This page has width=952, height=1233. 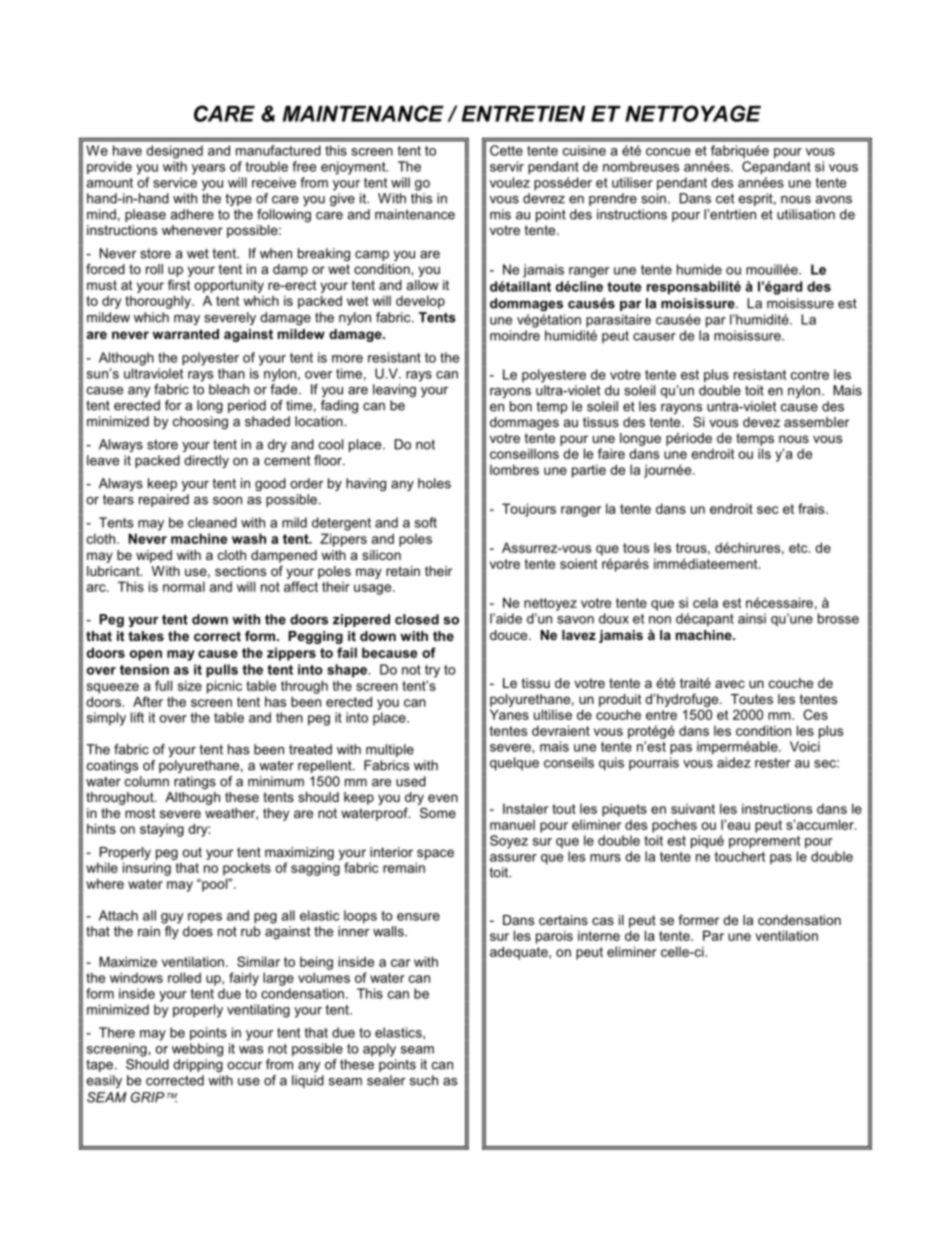 I want to click on contre, so click(x=810, y=375).
